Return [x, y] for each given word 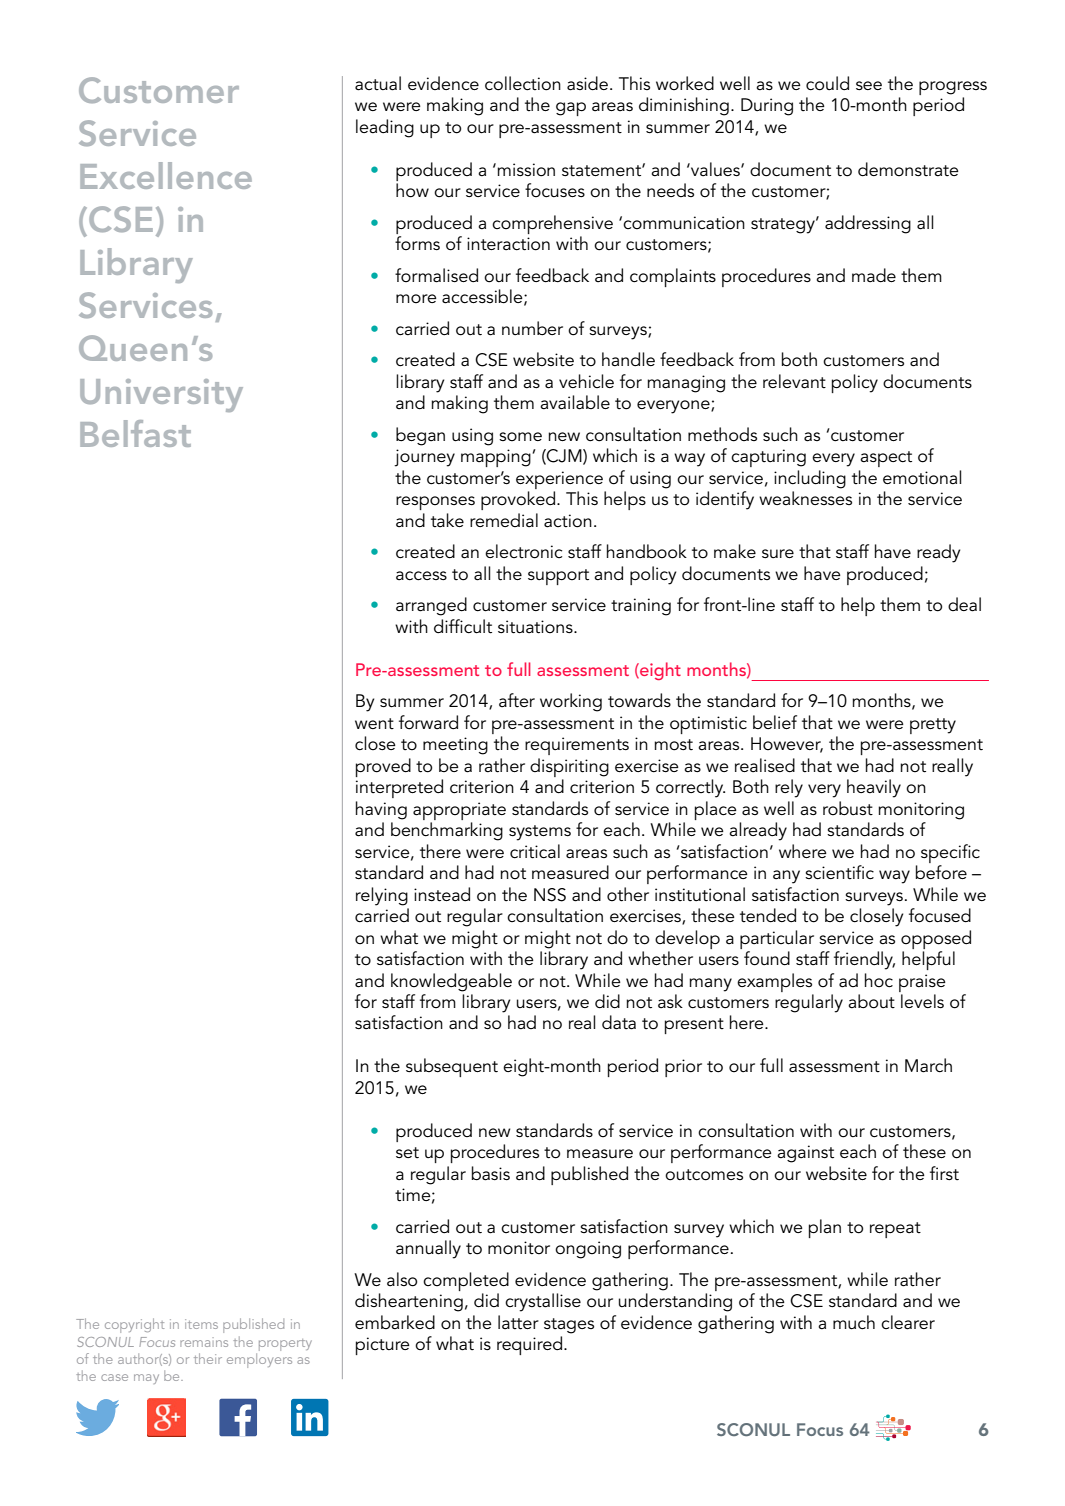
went [374, 723]
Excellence [166, 175]
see [869, 85]
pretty [933, 726]
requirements [577, 746]
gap [571, 109]
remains [204, 1342]
